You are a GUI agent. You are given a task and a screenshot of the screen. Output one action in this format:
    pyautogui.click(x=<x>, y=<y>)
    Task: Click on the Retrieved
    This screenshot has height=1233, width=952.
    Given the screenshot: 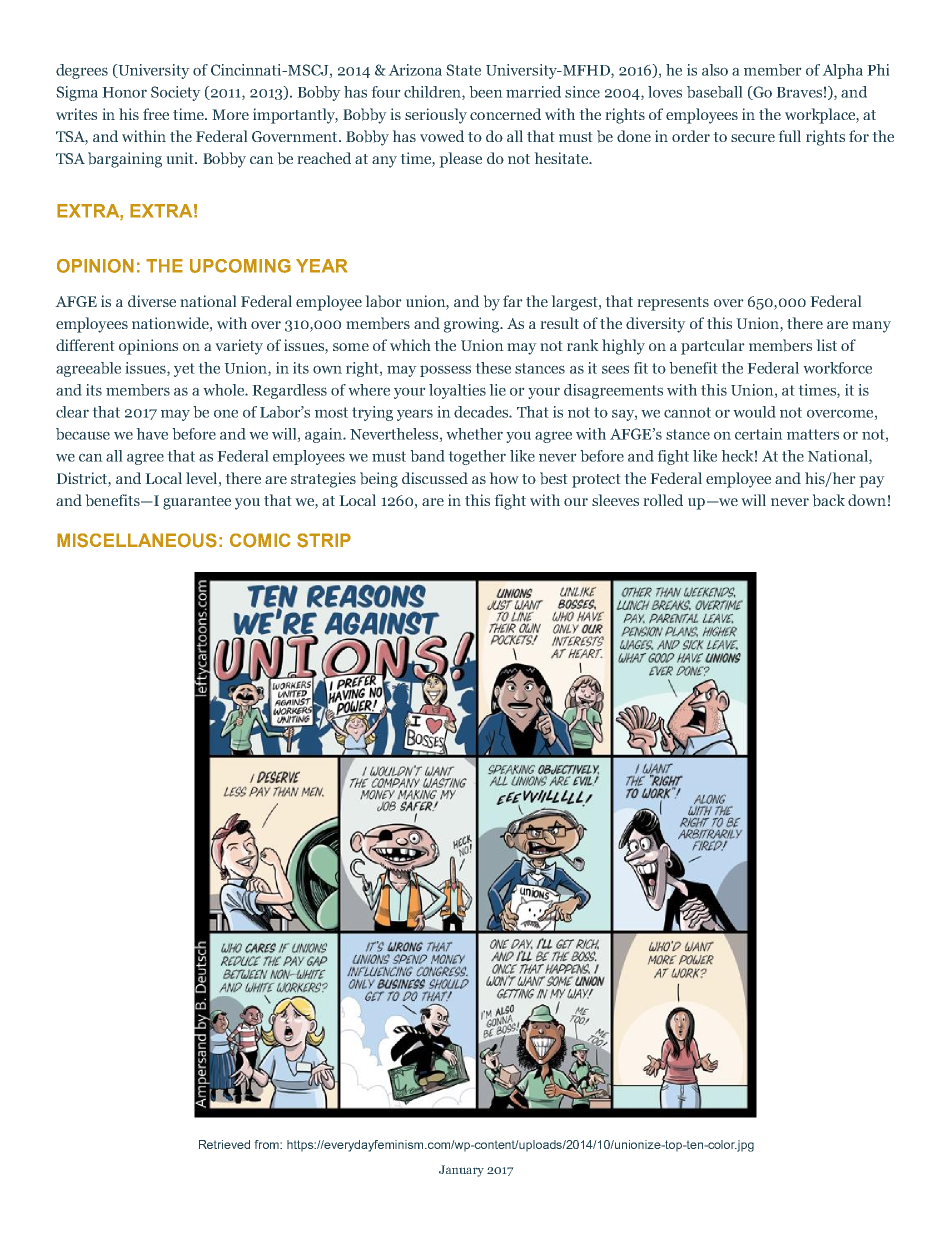 What is the action you would take?
    pyautogui.click(x=224, y=1144)
